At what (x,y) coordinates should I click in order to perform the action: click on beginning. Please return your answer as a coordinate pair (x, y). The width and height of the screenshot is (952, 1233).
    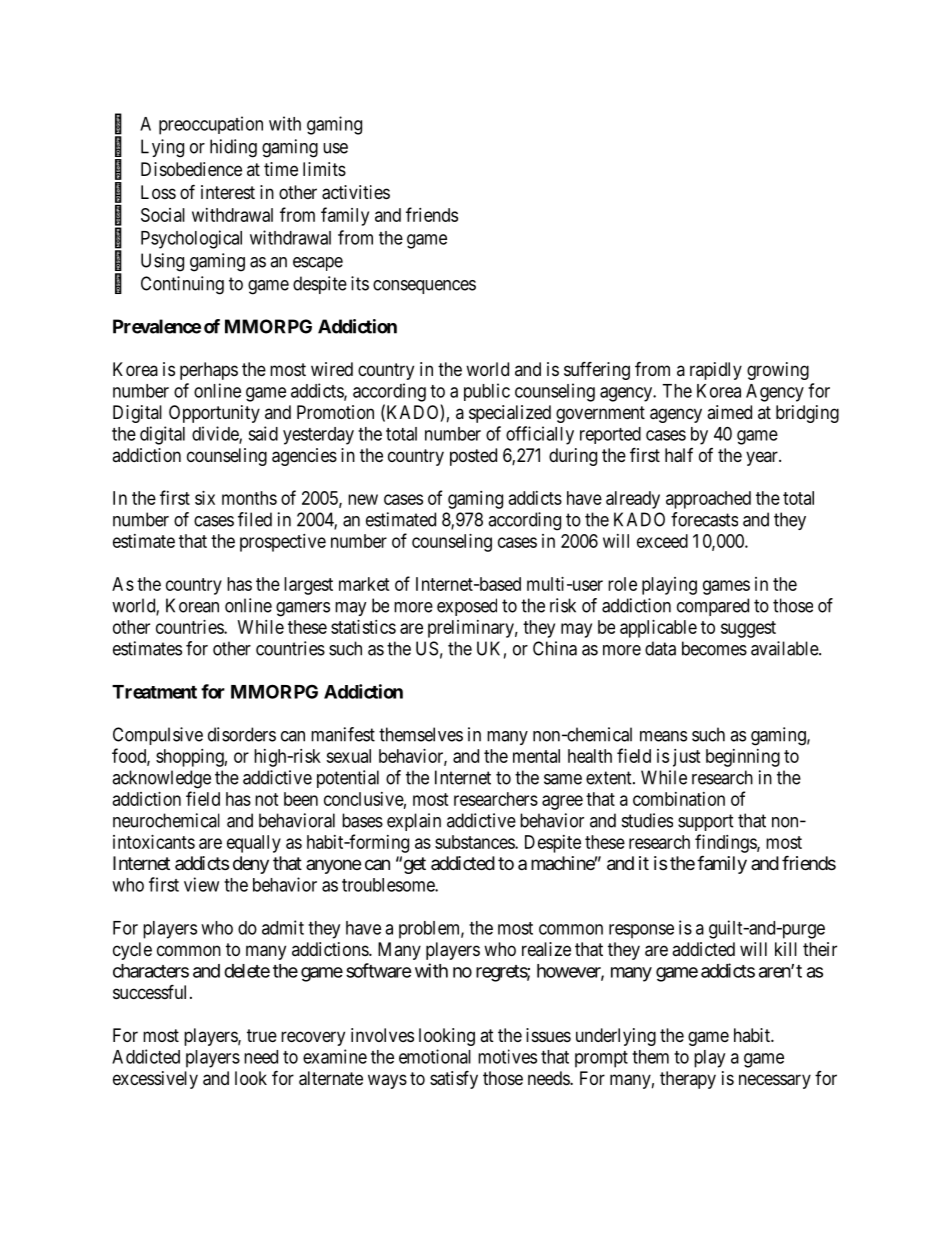
    Looking at the image, I should click on (743, 758).
